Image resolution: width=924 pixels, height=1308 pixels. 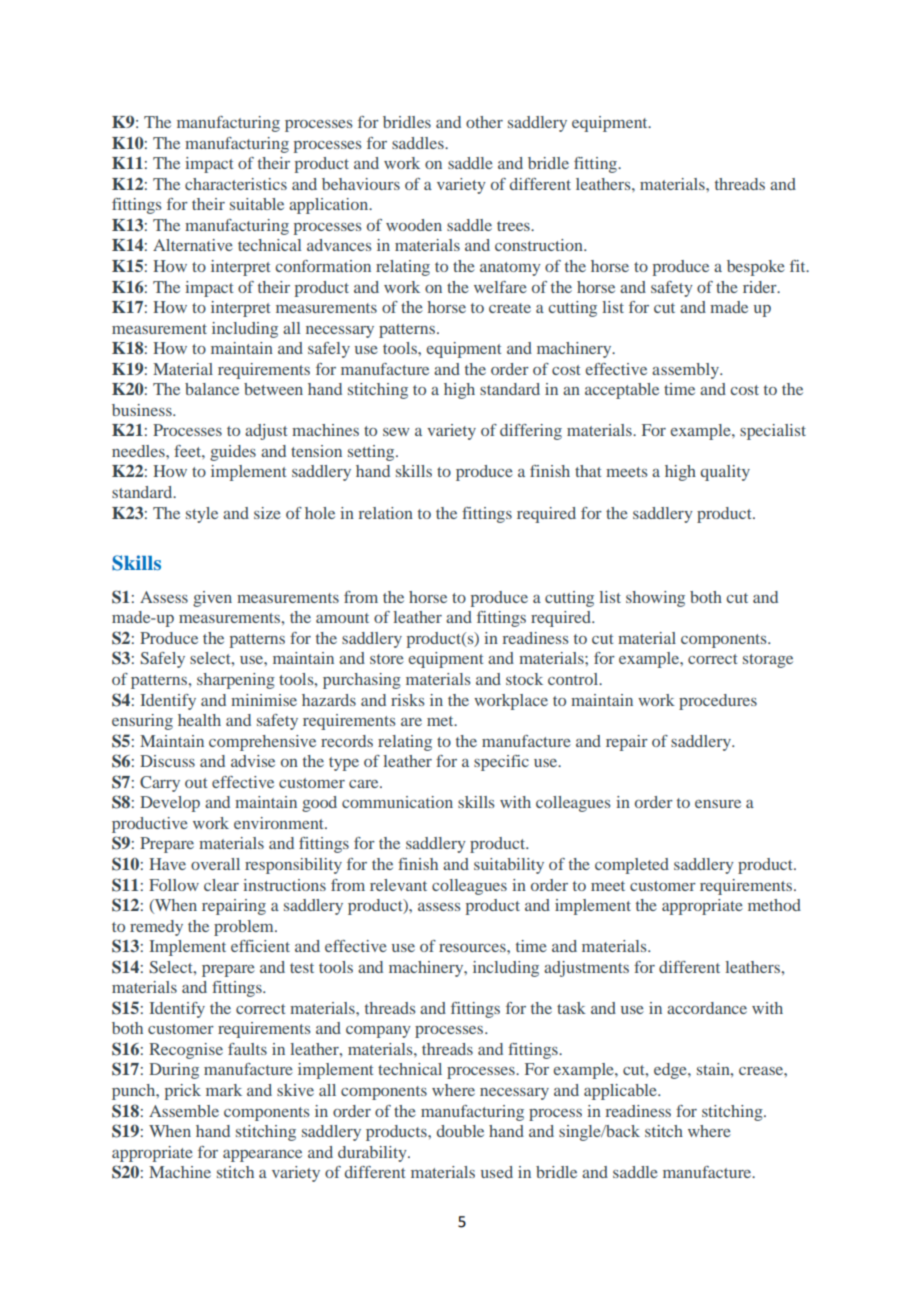 I want to click on appearance, so click(x=262, y=1156).
